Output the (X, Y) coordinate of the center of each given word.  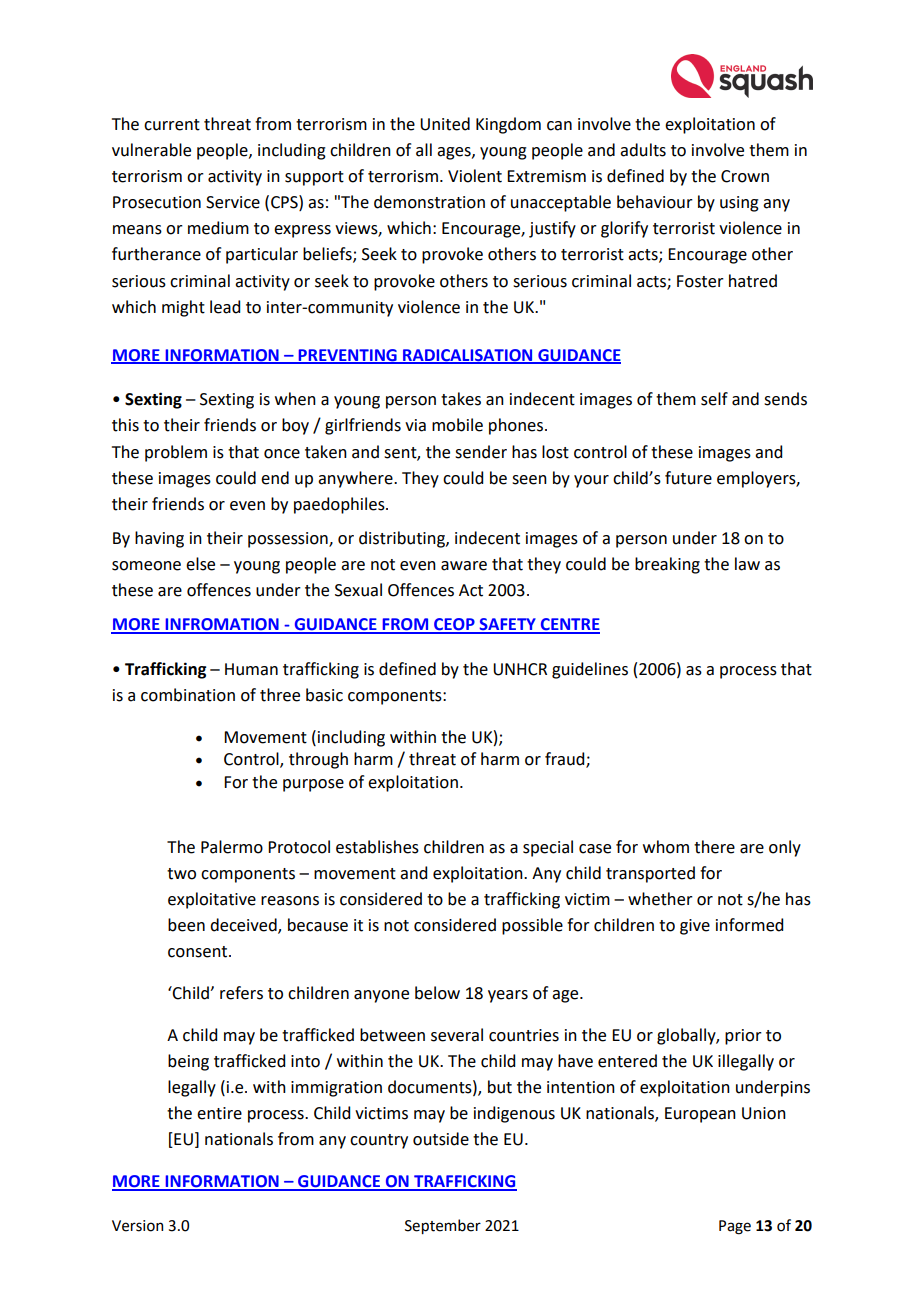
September (443, 1226)
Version (137, 1226)
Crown (745, 176)
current (172, 125)
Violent (475, 176)
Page (735, 1227)
